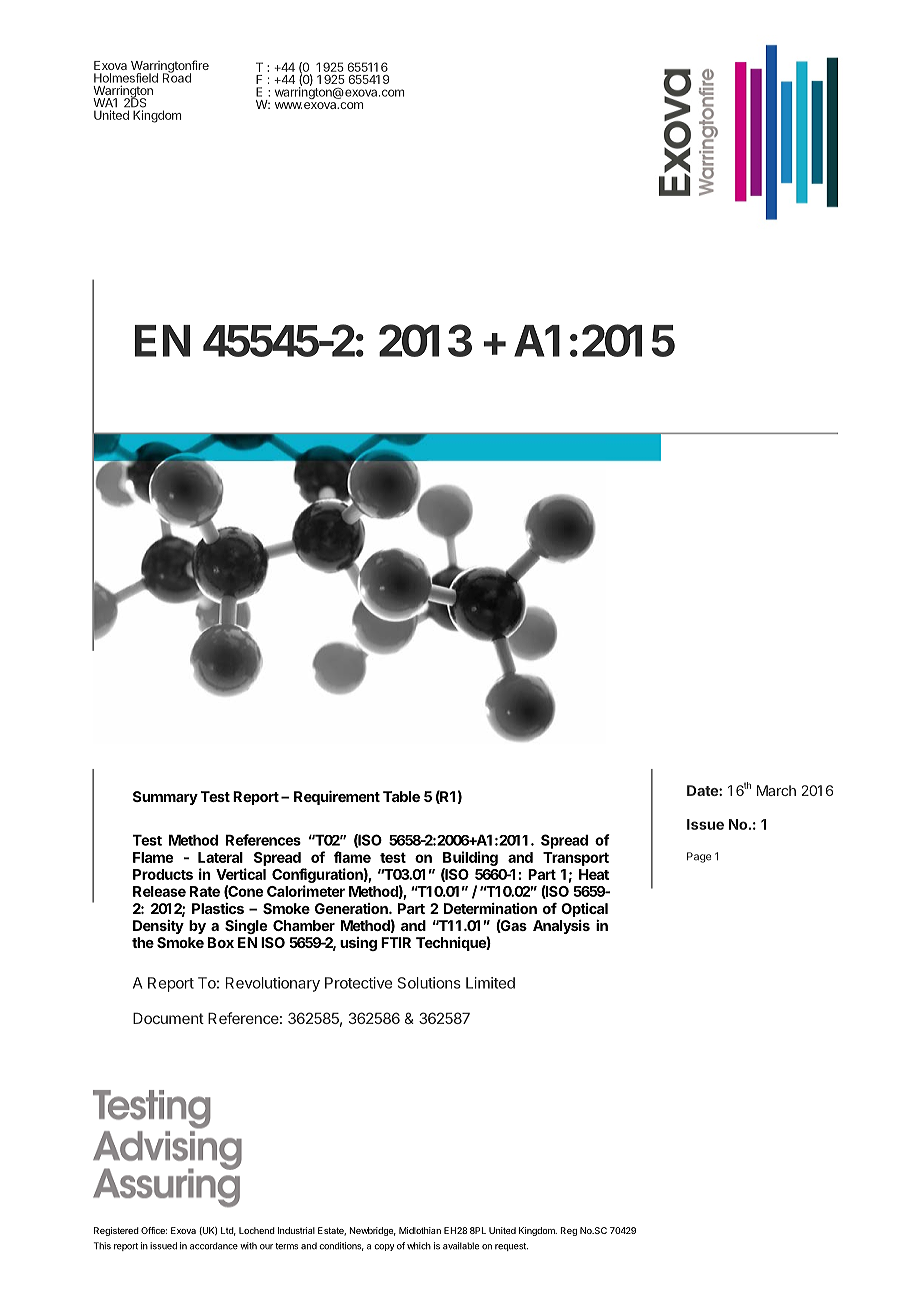 The height and width of the page is (1308, 924). I want to click on Page, so click(699, 857).
